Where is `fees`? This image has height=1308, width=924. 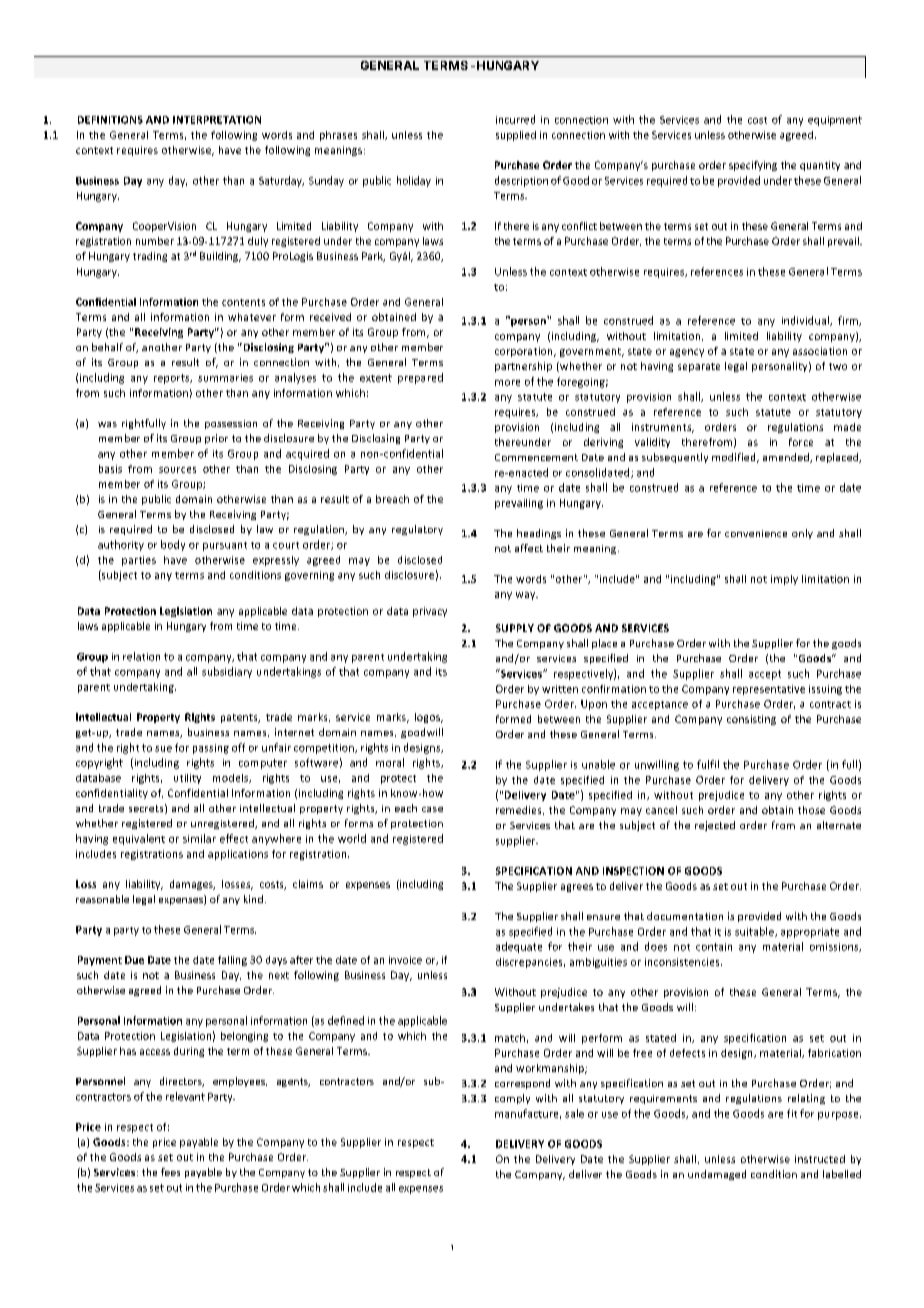 fees is located at coordinates (170, 1172).
